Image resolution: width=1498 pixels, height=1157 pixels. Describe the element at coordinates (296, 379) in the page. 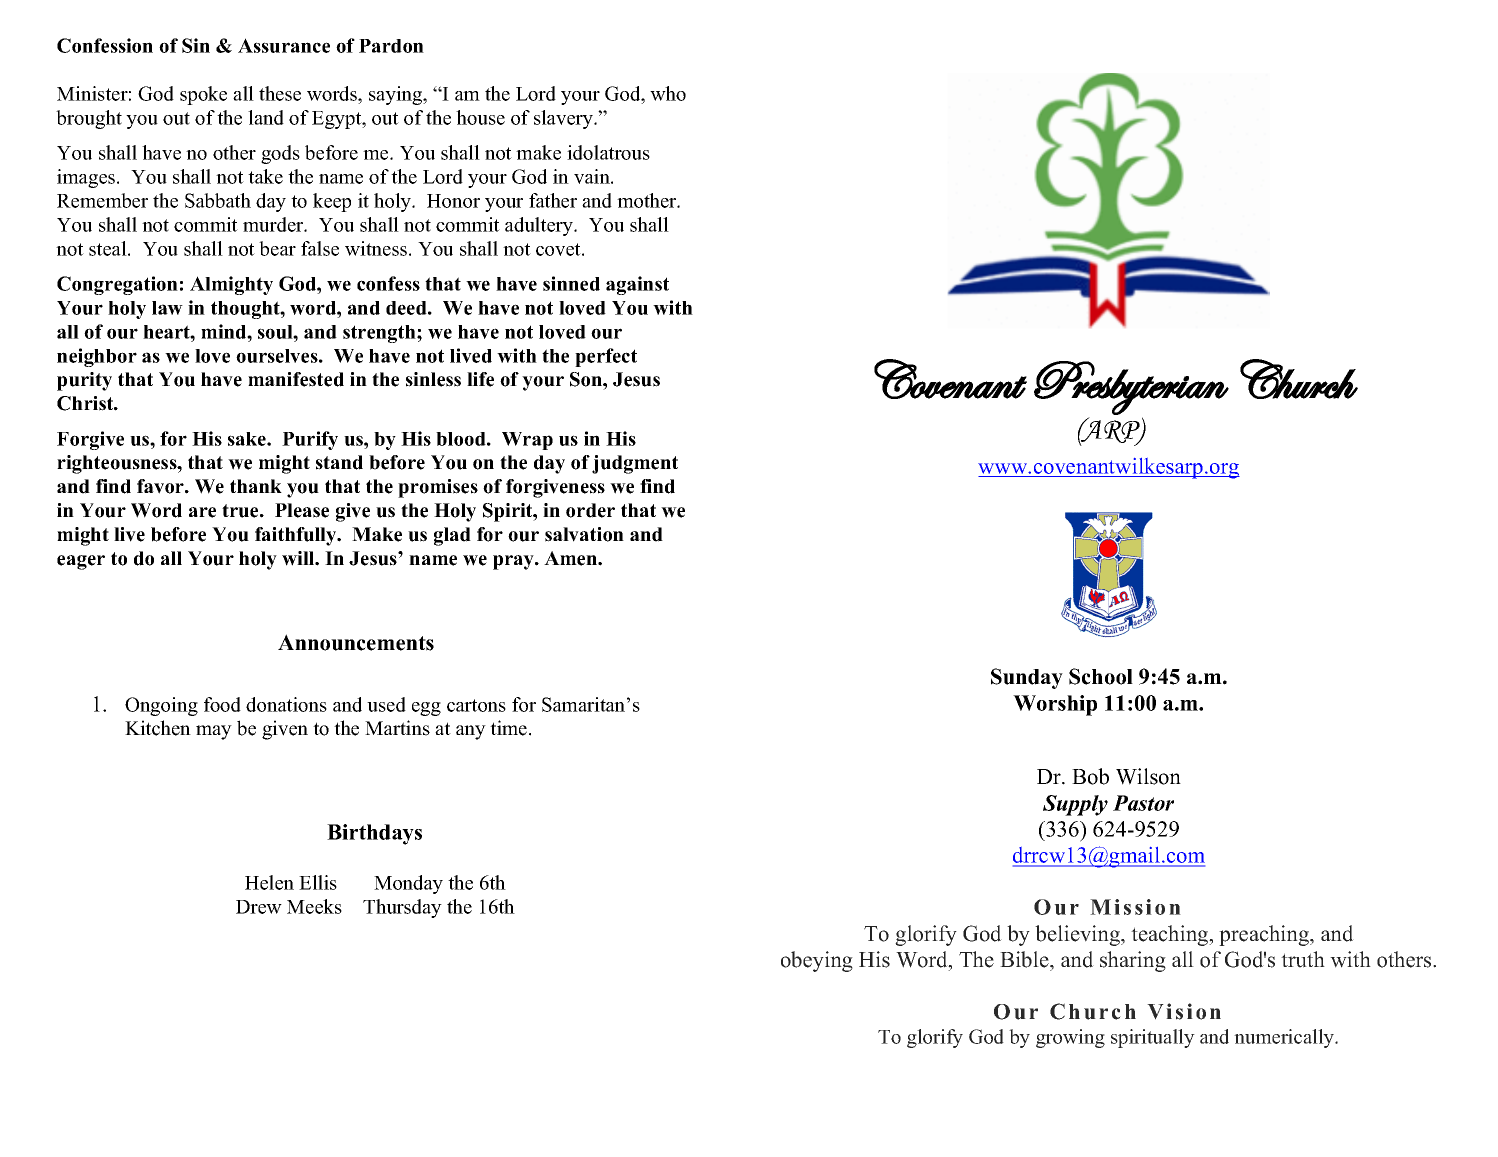

I see `manifested` at that location.
